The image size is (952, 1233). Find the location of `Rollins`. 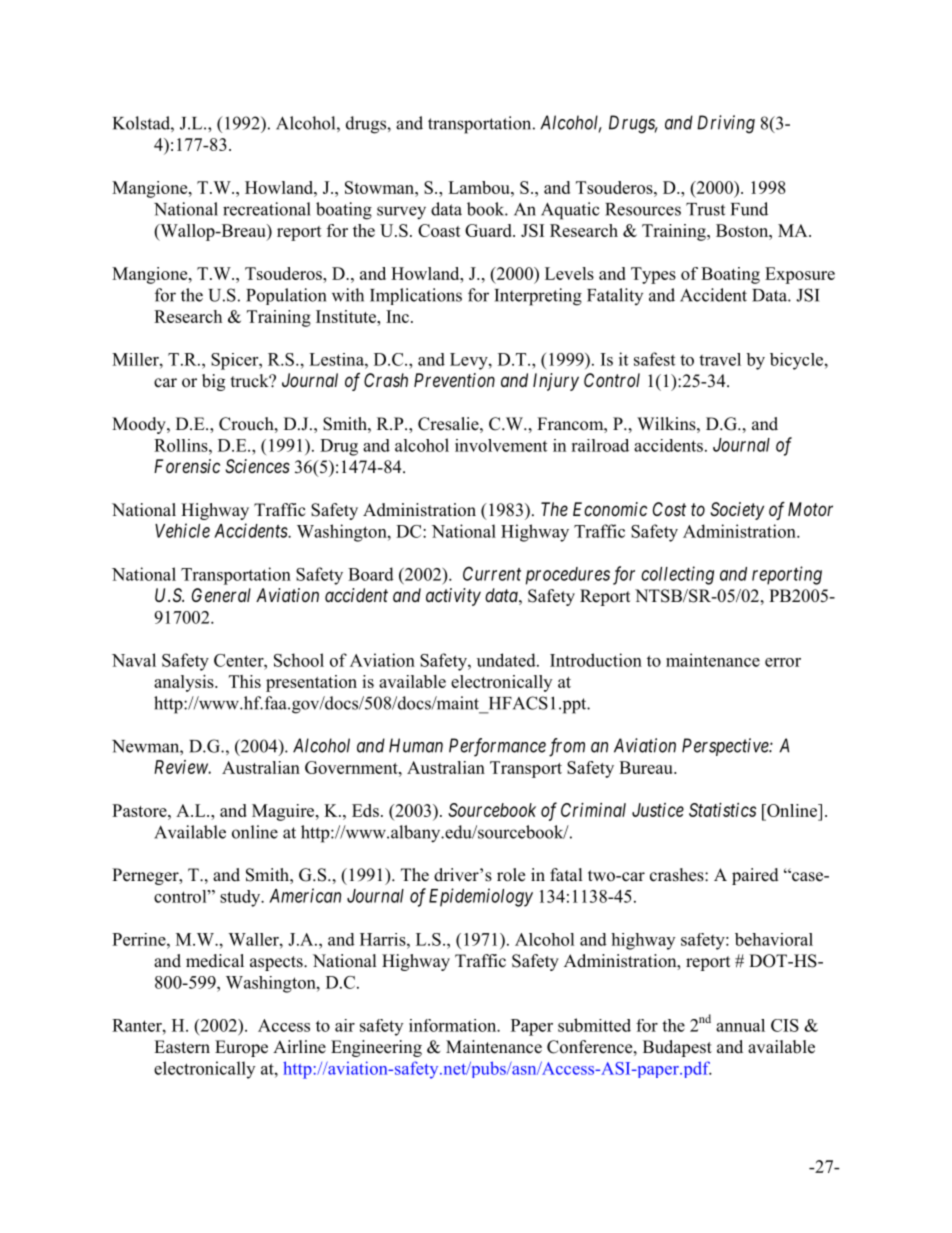

Rollins is located at coordinates (182, 445).
